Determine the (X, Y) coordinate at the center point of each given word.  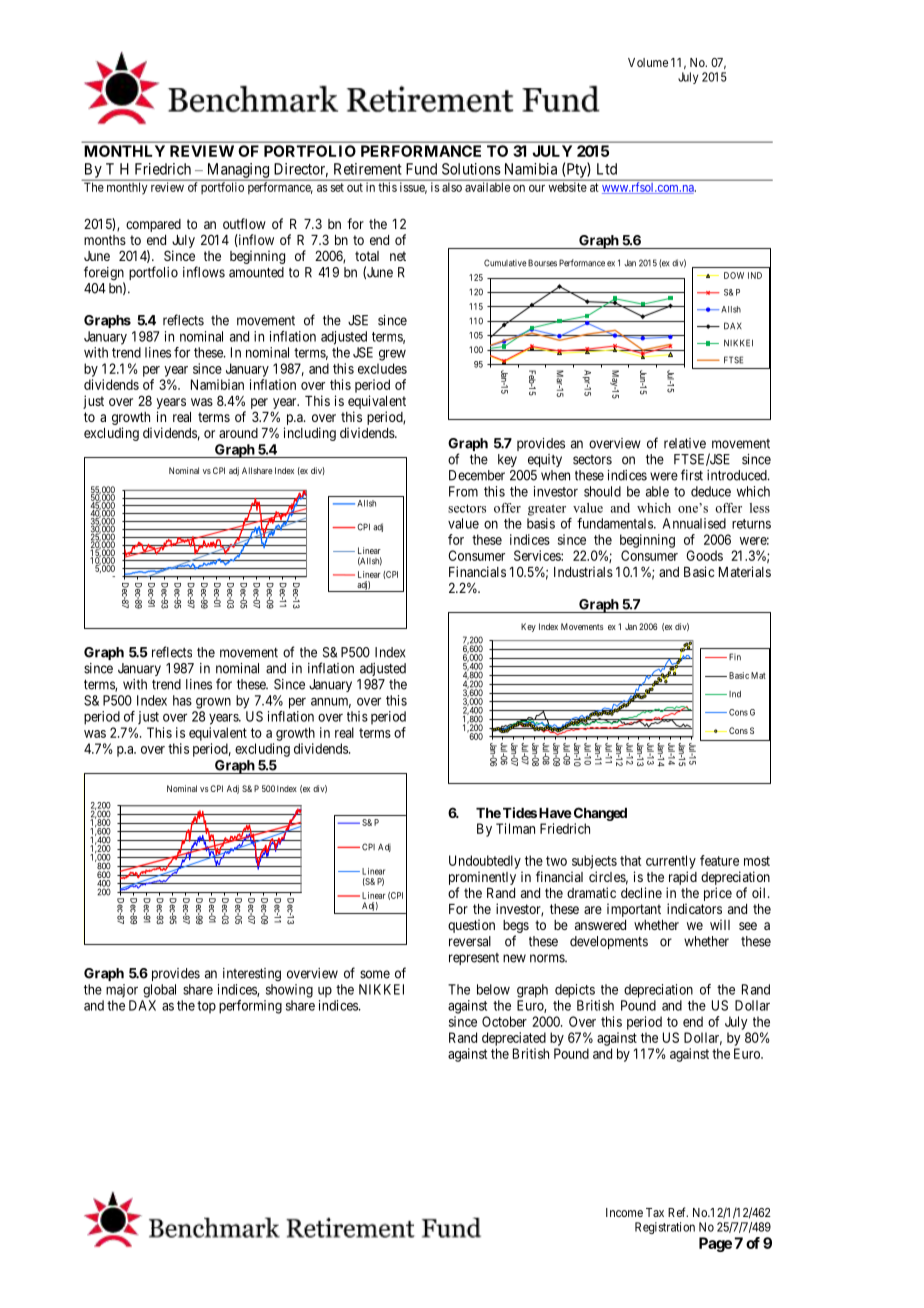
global (159, 991)
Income (624, 1212)
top (206, 1007)
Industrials (583, 571)
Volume (648, 62)
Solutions (471, 169)
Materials (745, 571)
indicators (694, 908)
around (238, 433)
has (182, 700)
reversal (470, 941)
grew (392, 355)
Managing (238, 171)
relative (685, 443)
